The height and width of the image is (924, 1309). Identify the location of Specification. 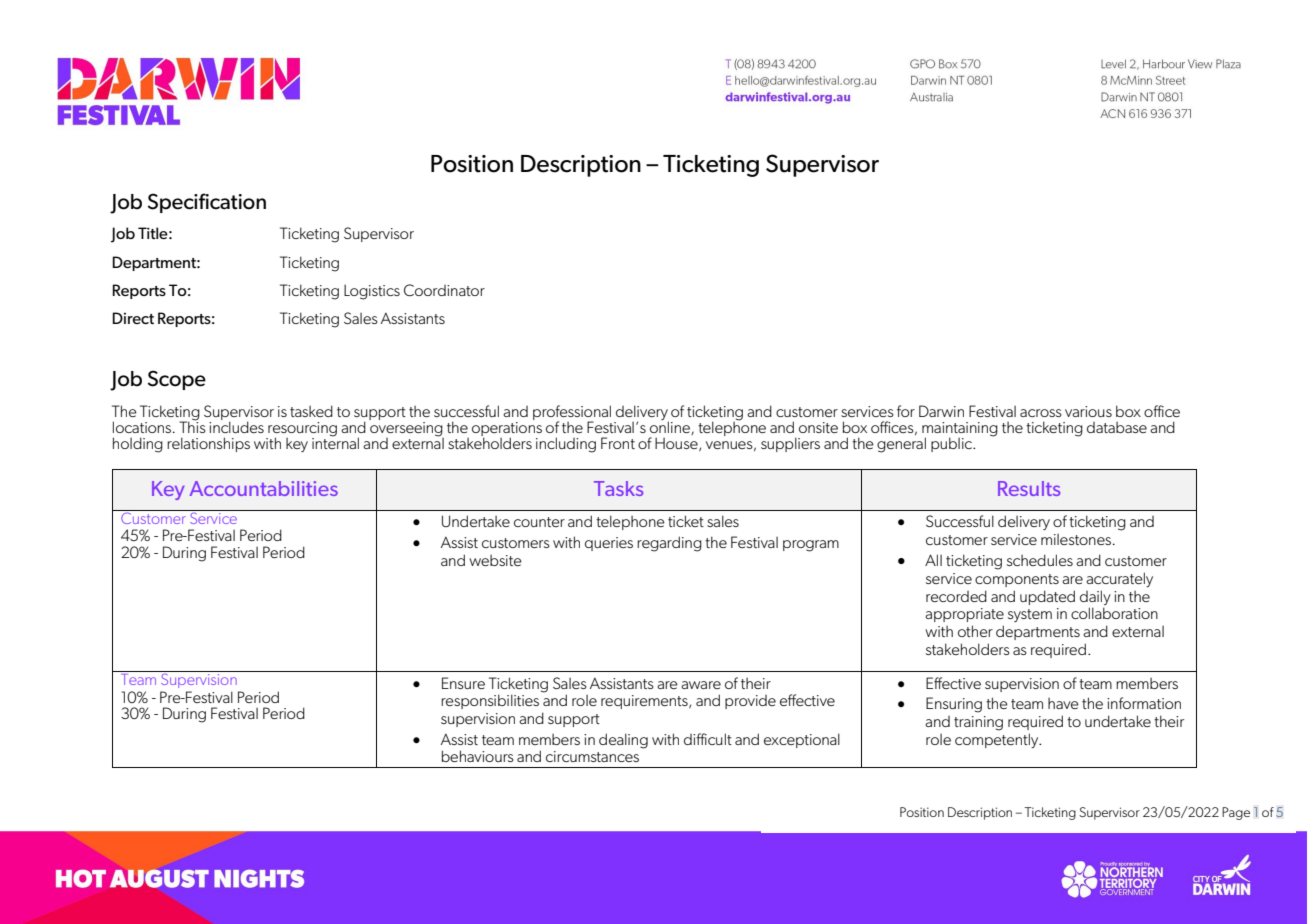
(207, 203).
